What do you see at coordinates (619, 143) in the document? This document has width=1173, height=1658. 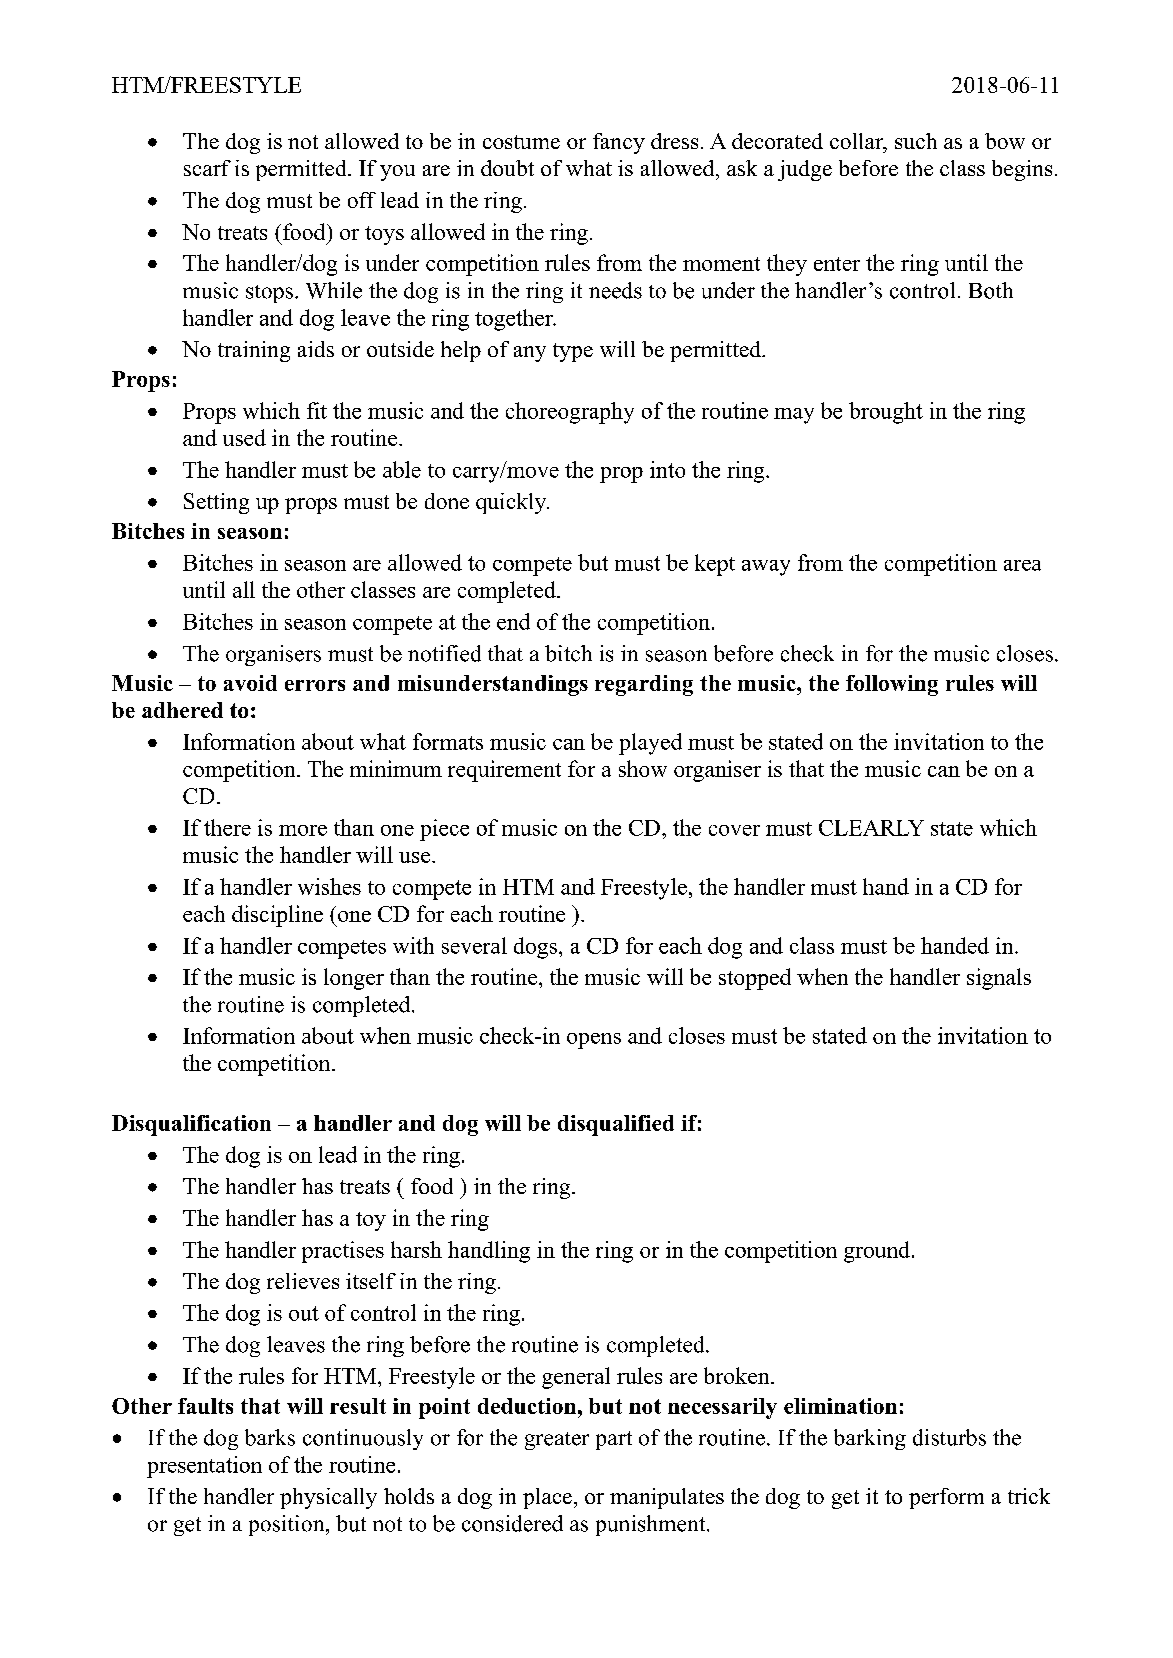 I see `fancy` at bounding box center [619, 143].
